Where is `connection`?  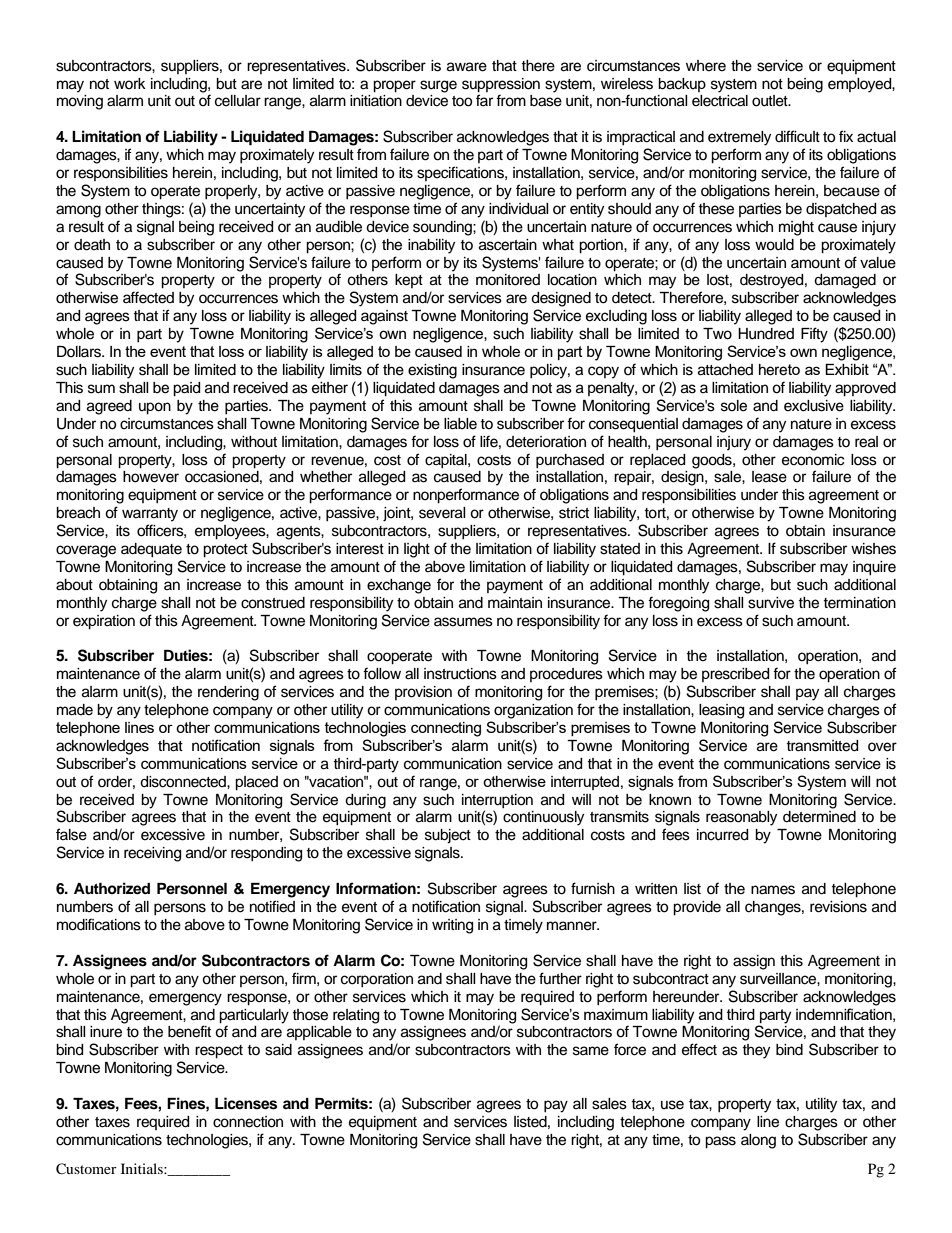
connection is located at coordinates (248, 1122).
